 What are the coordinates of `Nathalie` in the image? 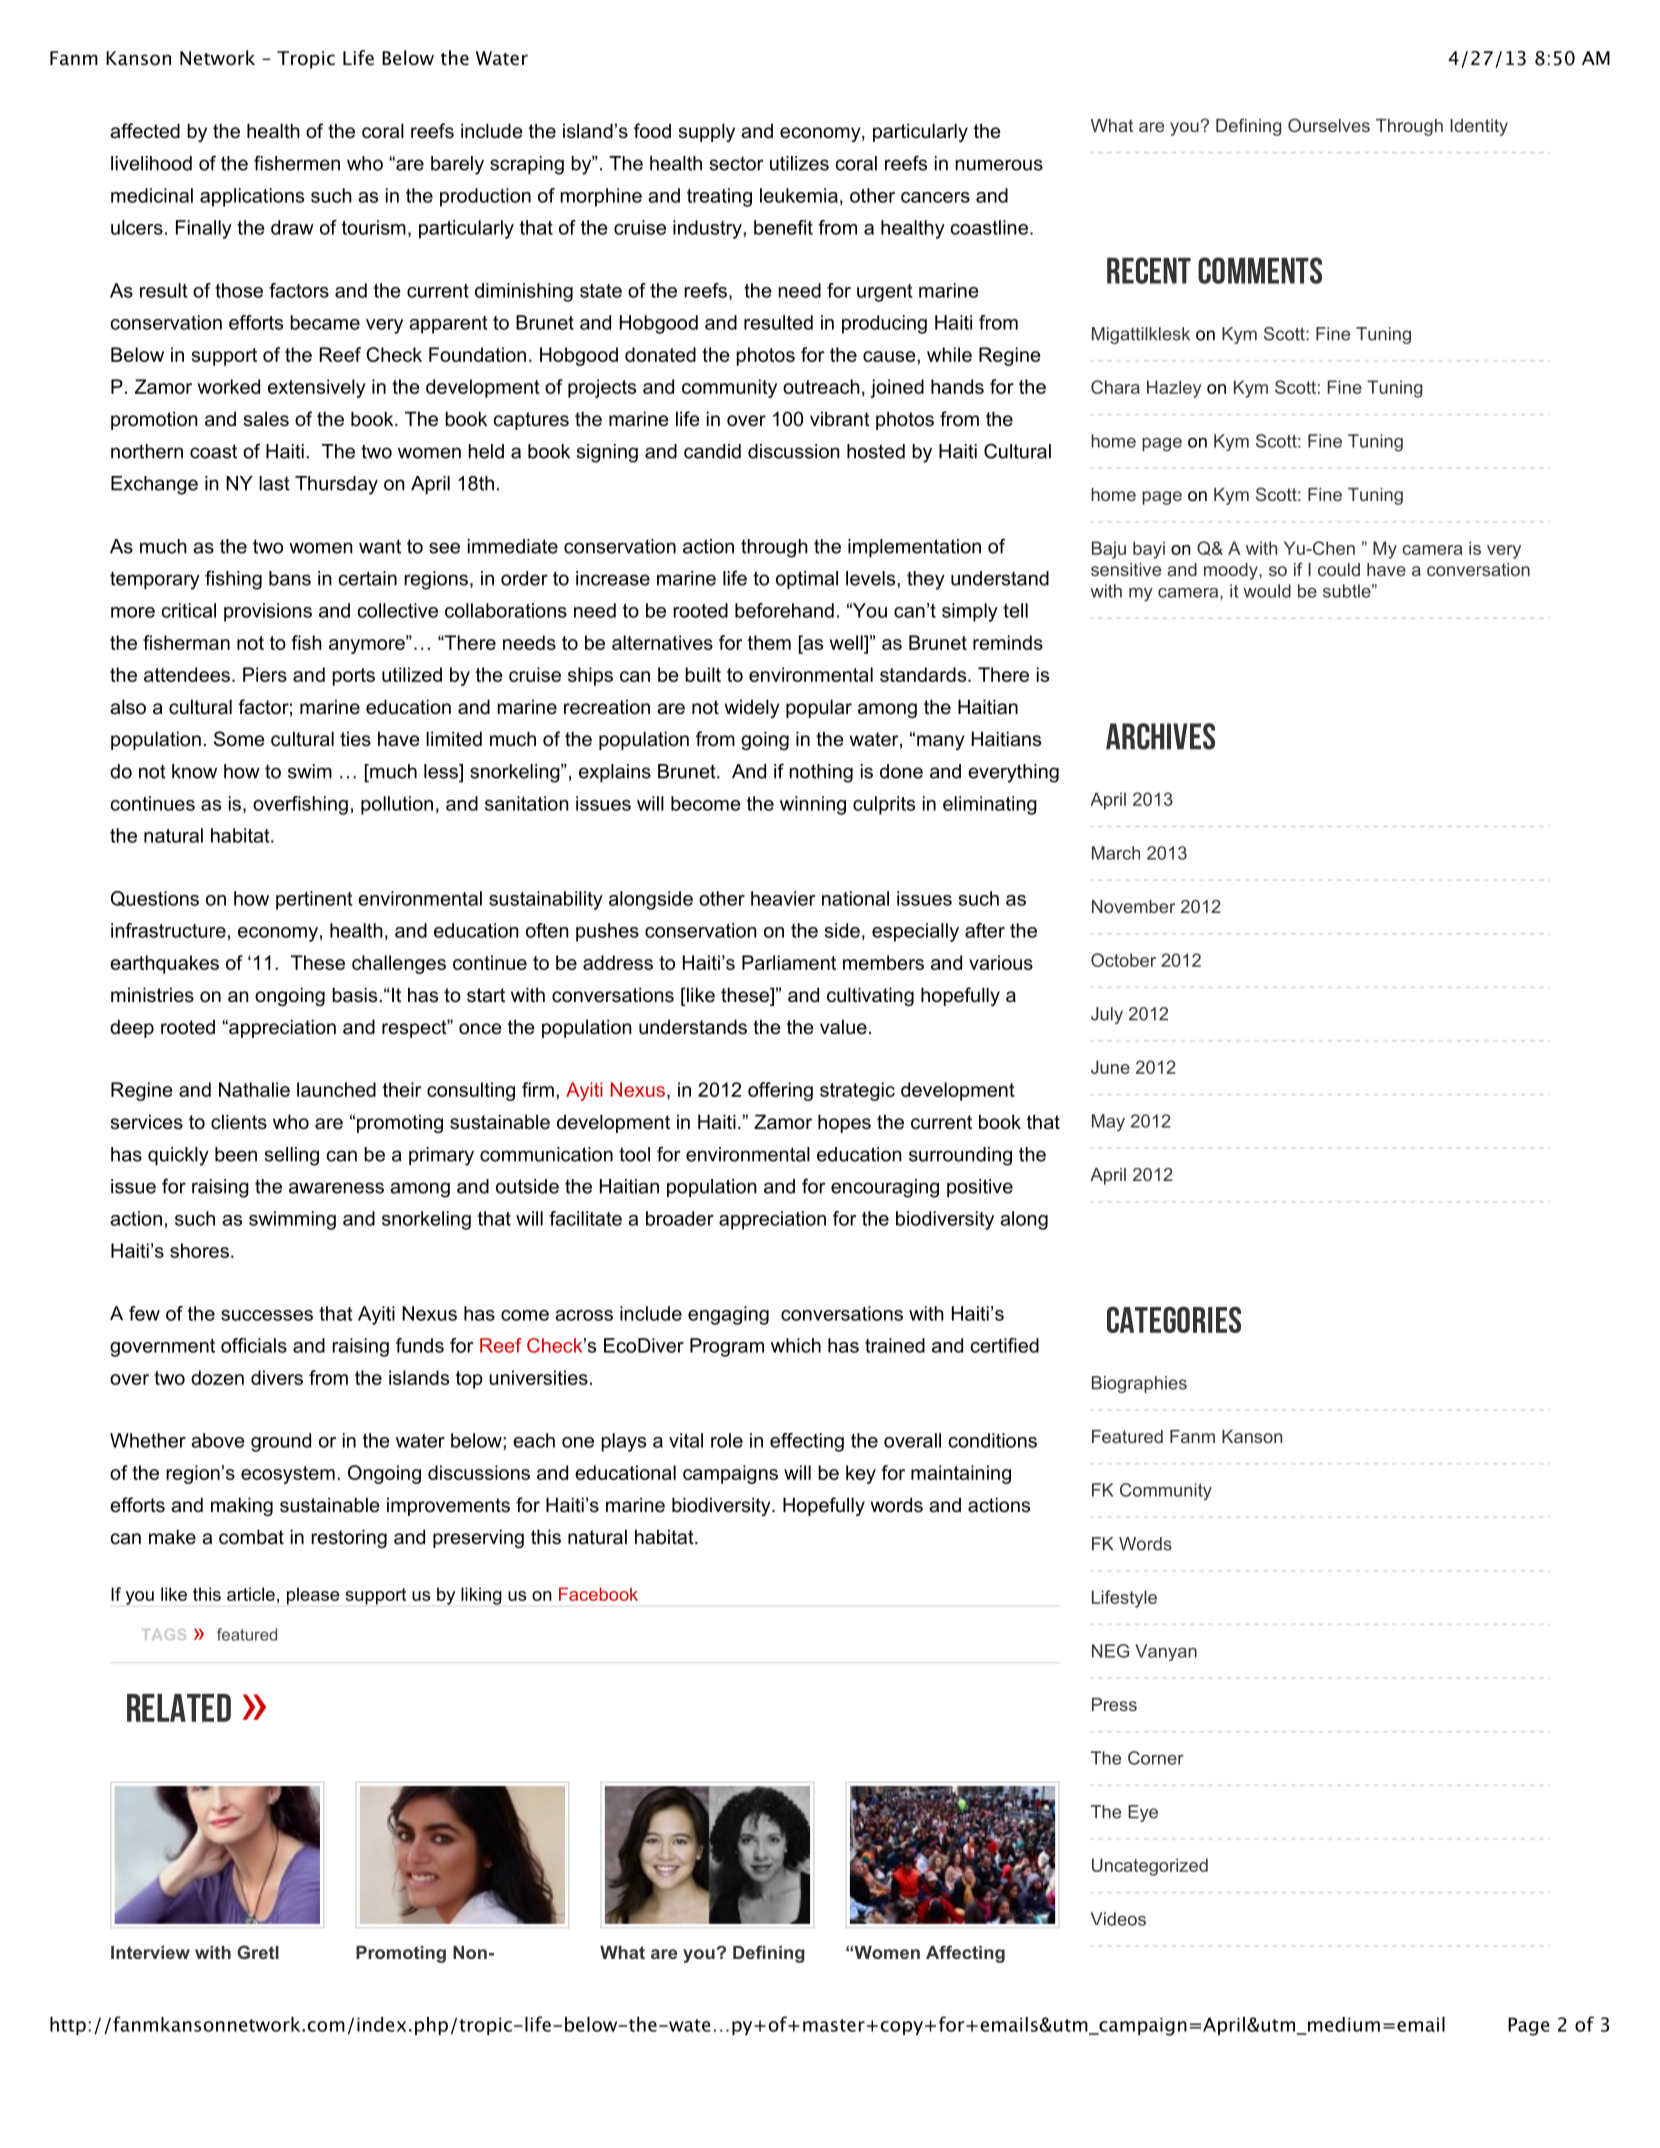 It's located at (254, 1089).
